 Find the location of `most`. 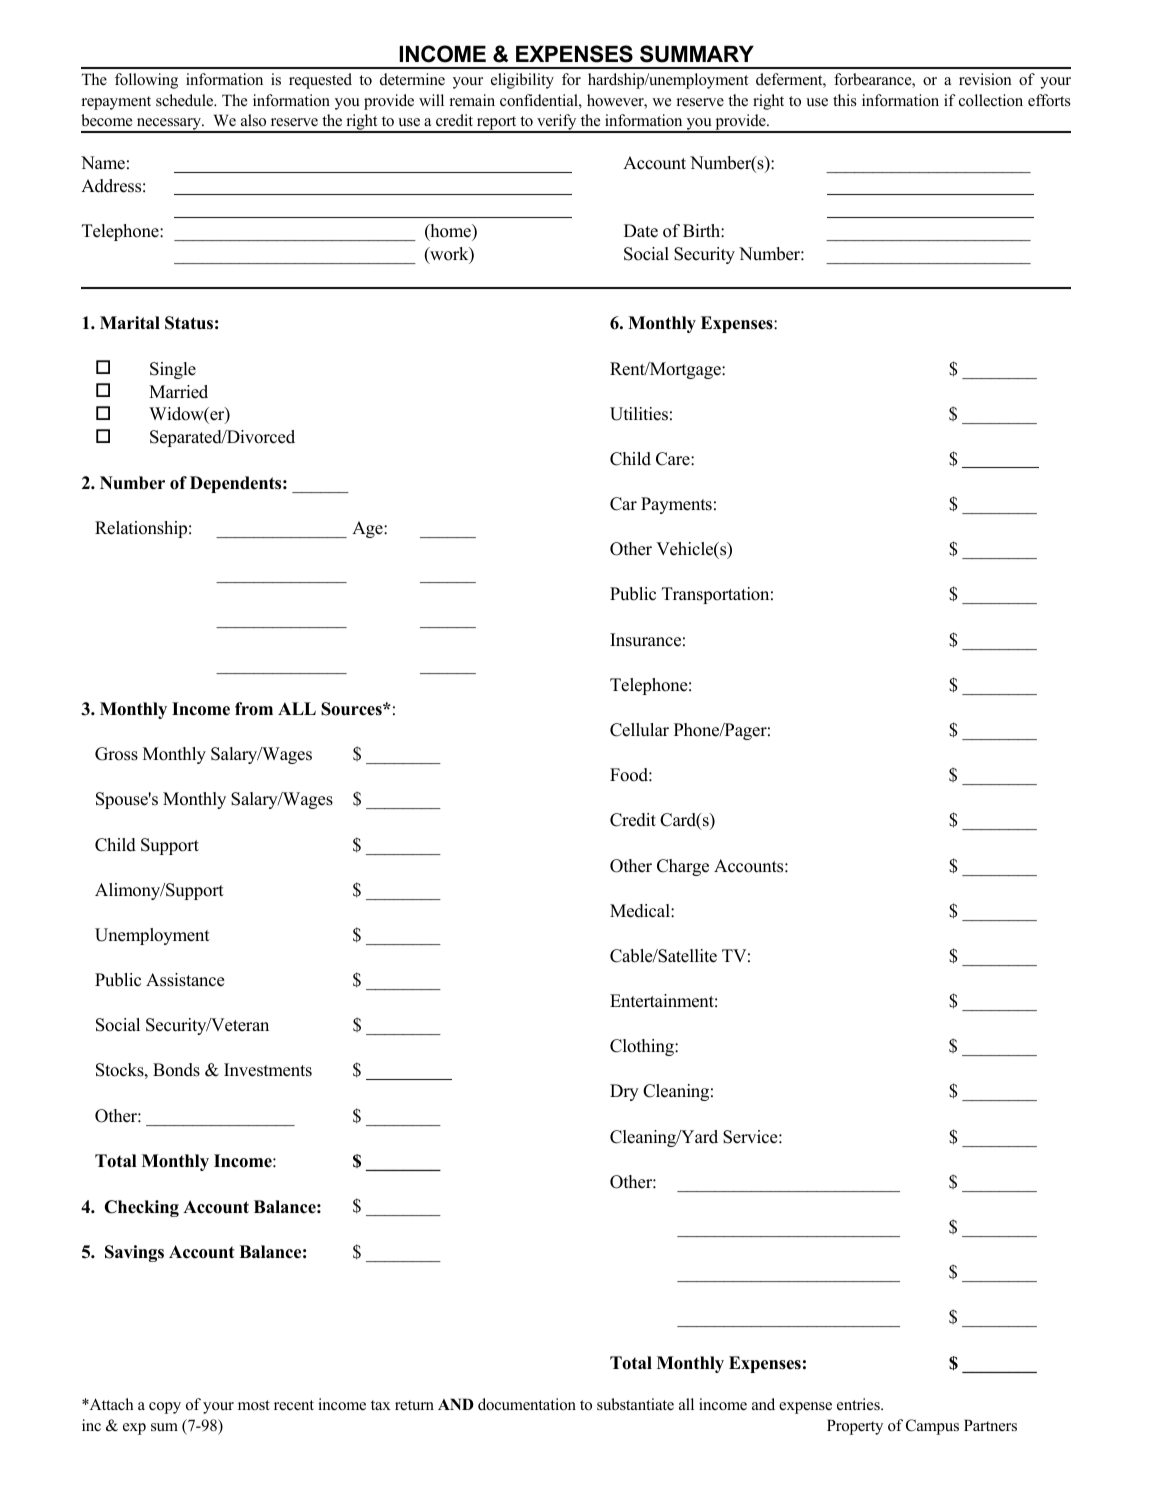

most is located at coordinates (254, 1405).
